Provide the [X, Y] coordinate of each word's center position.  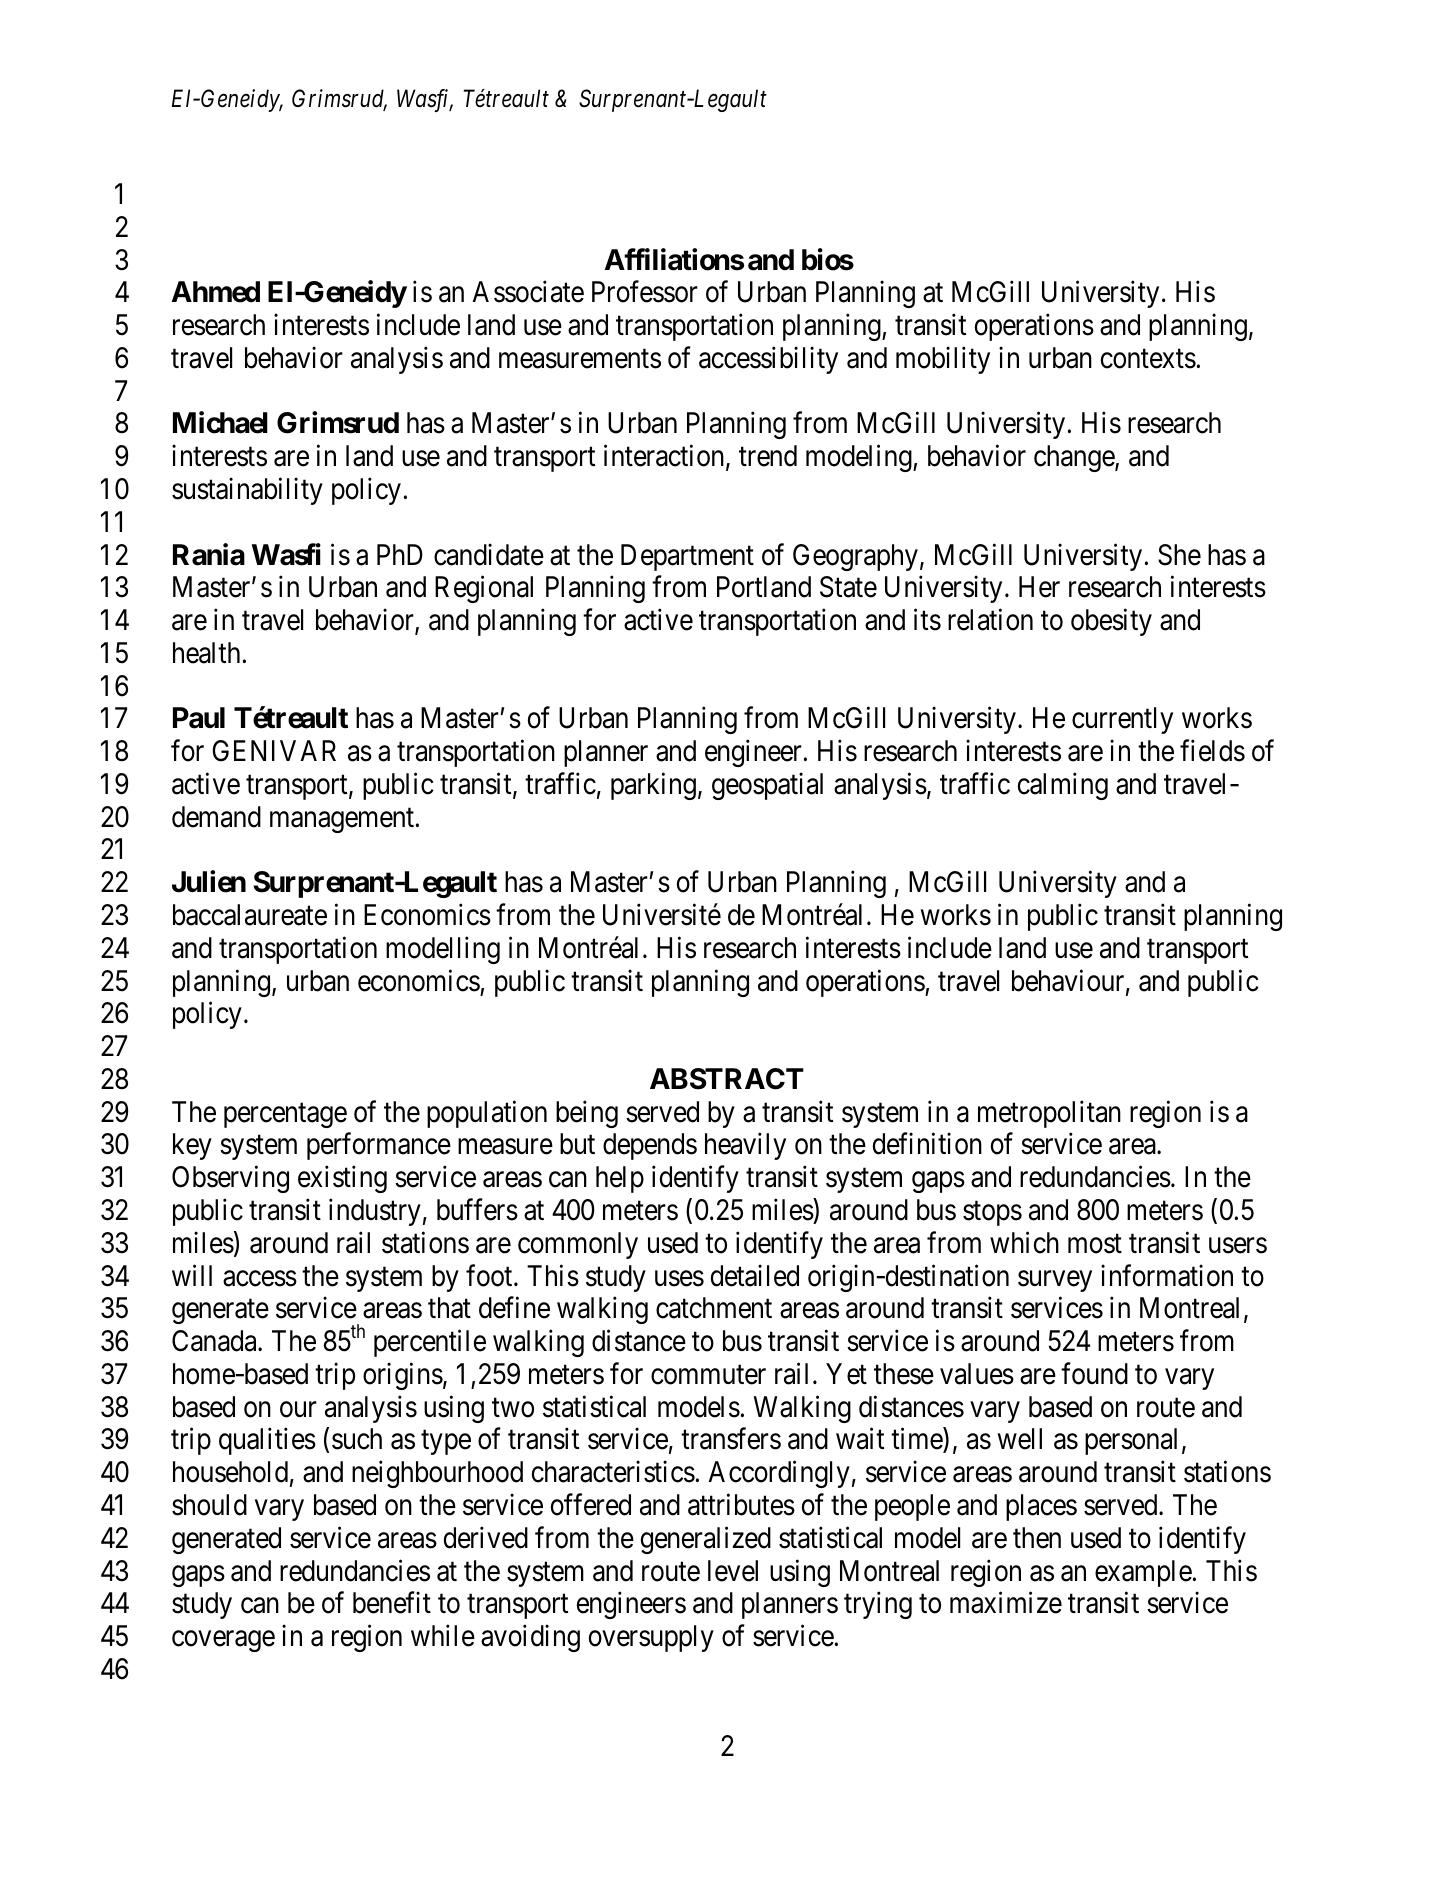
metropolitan [1049, 1114]
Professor [645, 292]
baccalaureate [250, 915]
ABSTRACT [727, 1079]
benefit [392, 1603]
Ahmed [216, 292]
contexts [1148, 359]
